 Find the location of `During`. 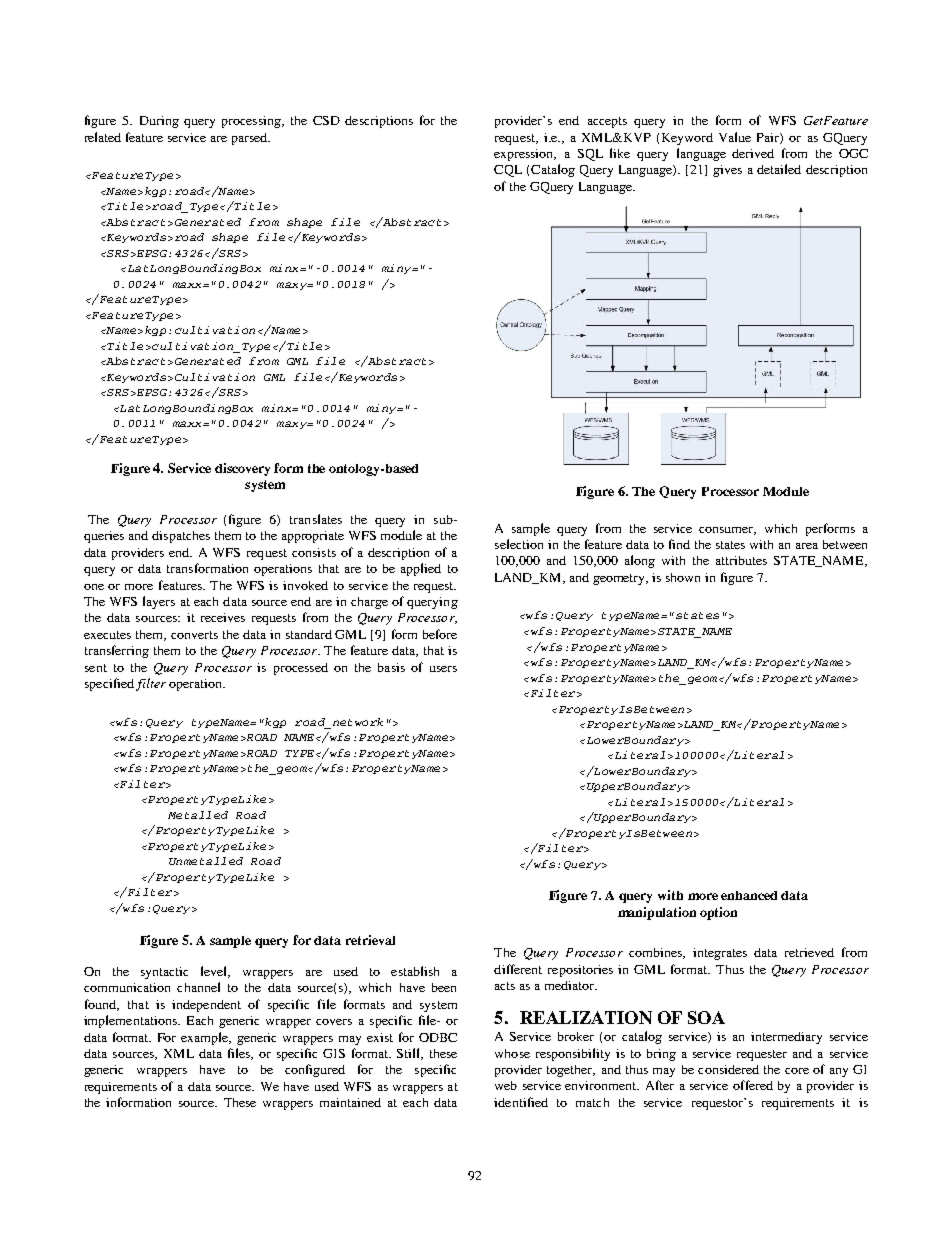

During is located at coordinates (159, 122).
